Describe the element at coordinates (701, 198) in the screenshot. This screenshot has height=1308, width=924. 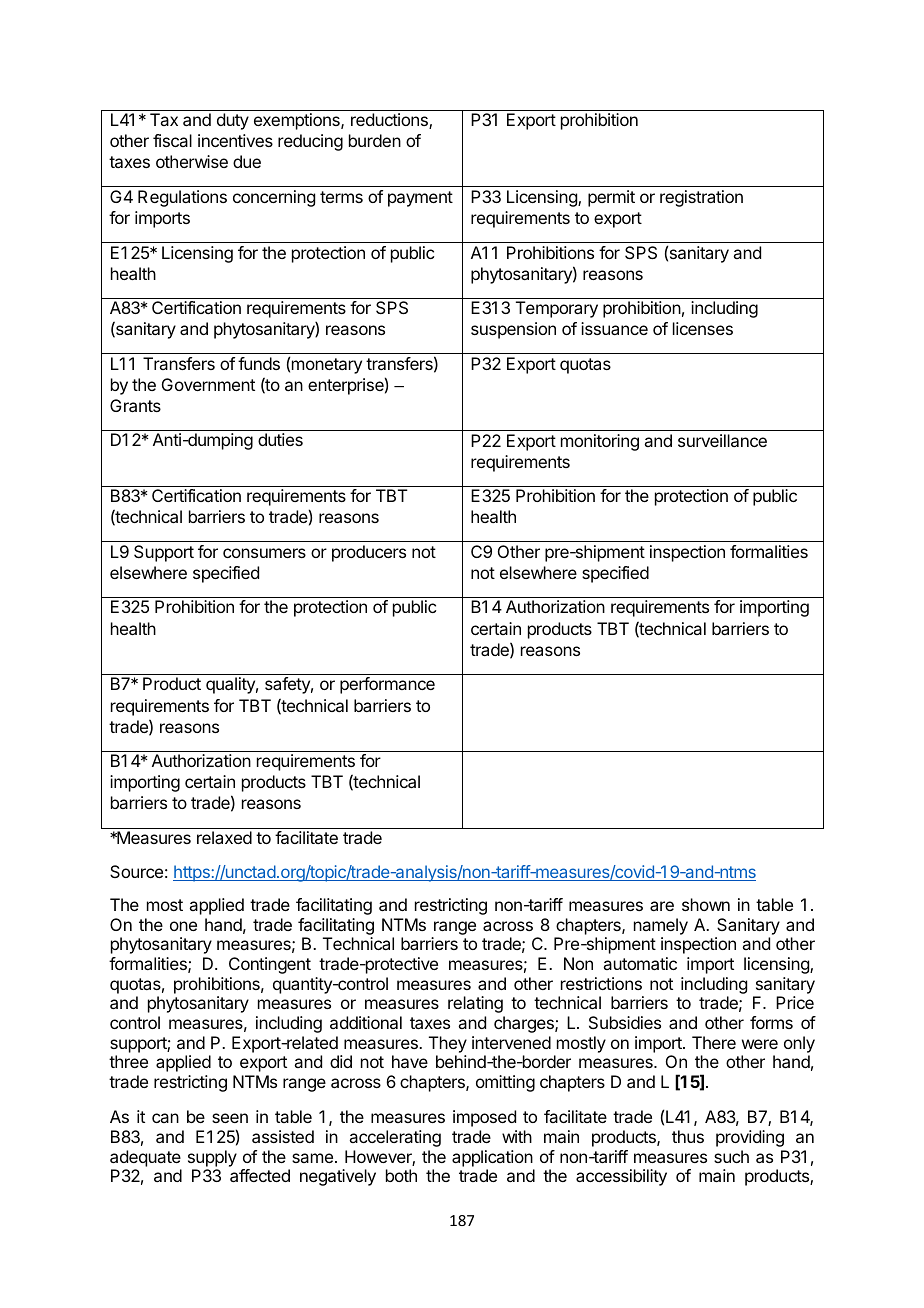
I see `registration` at that location.
